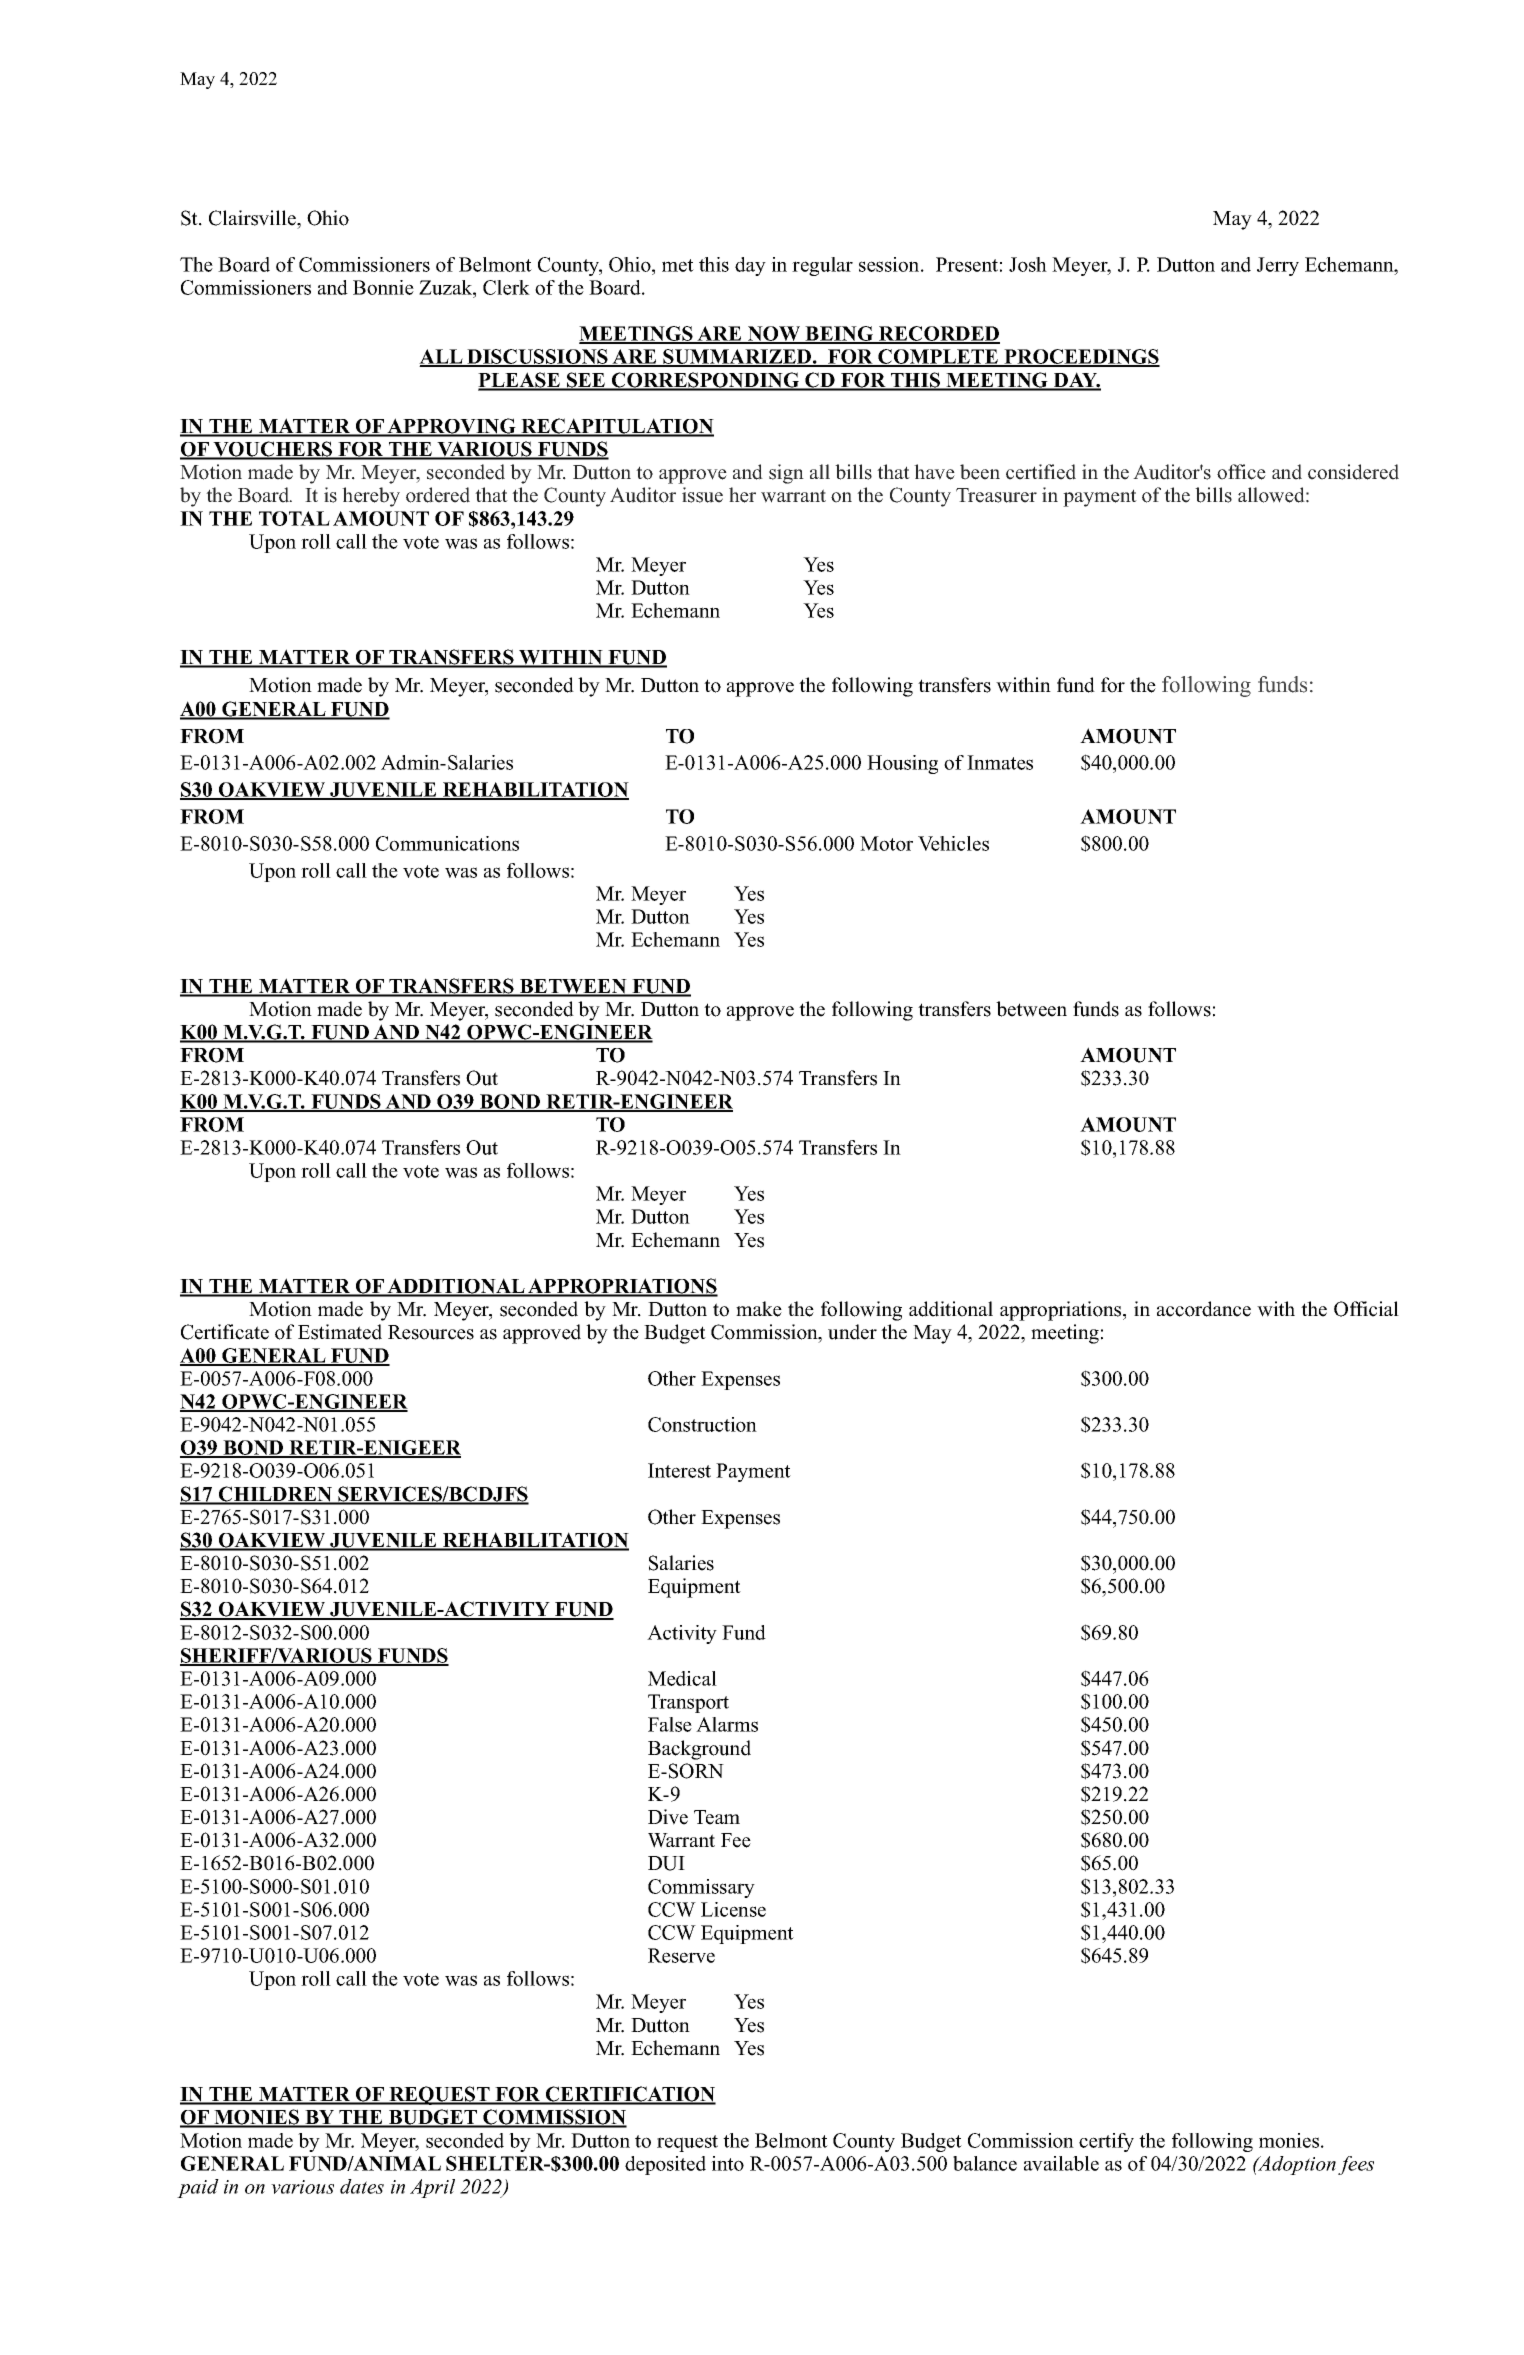  What do you see at coordinates (1278, 266) in the image?
I see `Jerry` at bounding box center [1278, 266].
